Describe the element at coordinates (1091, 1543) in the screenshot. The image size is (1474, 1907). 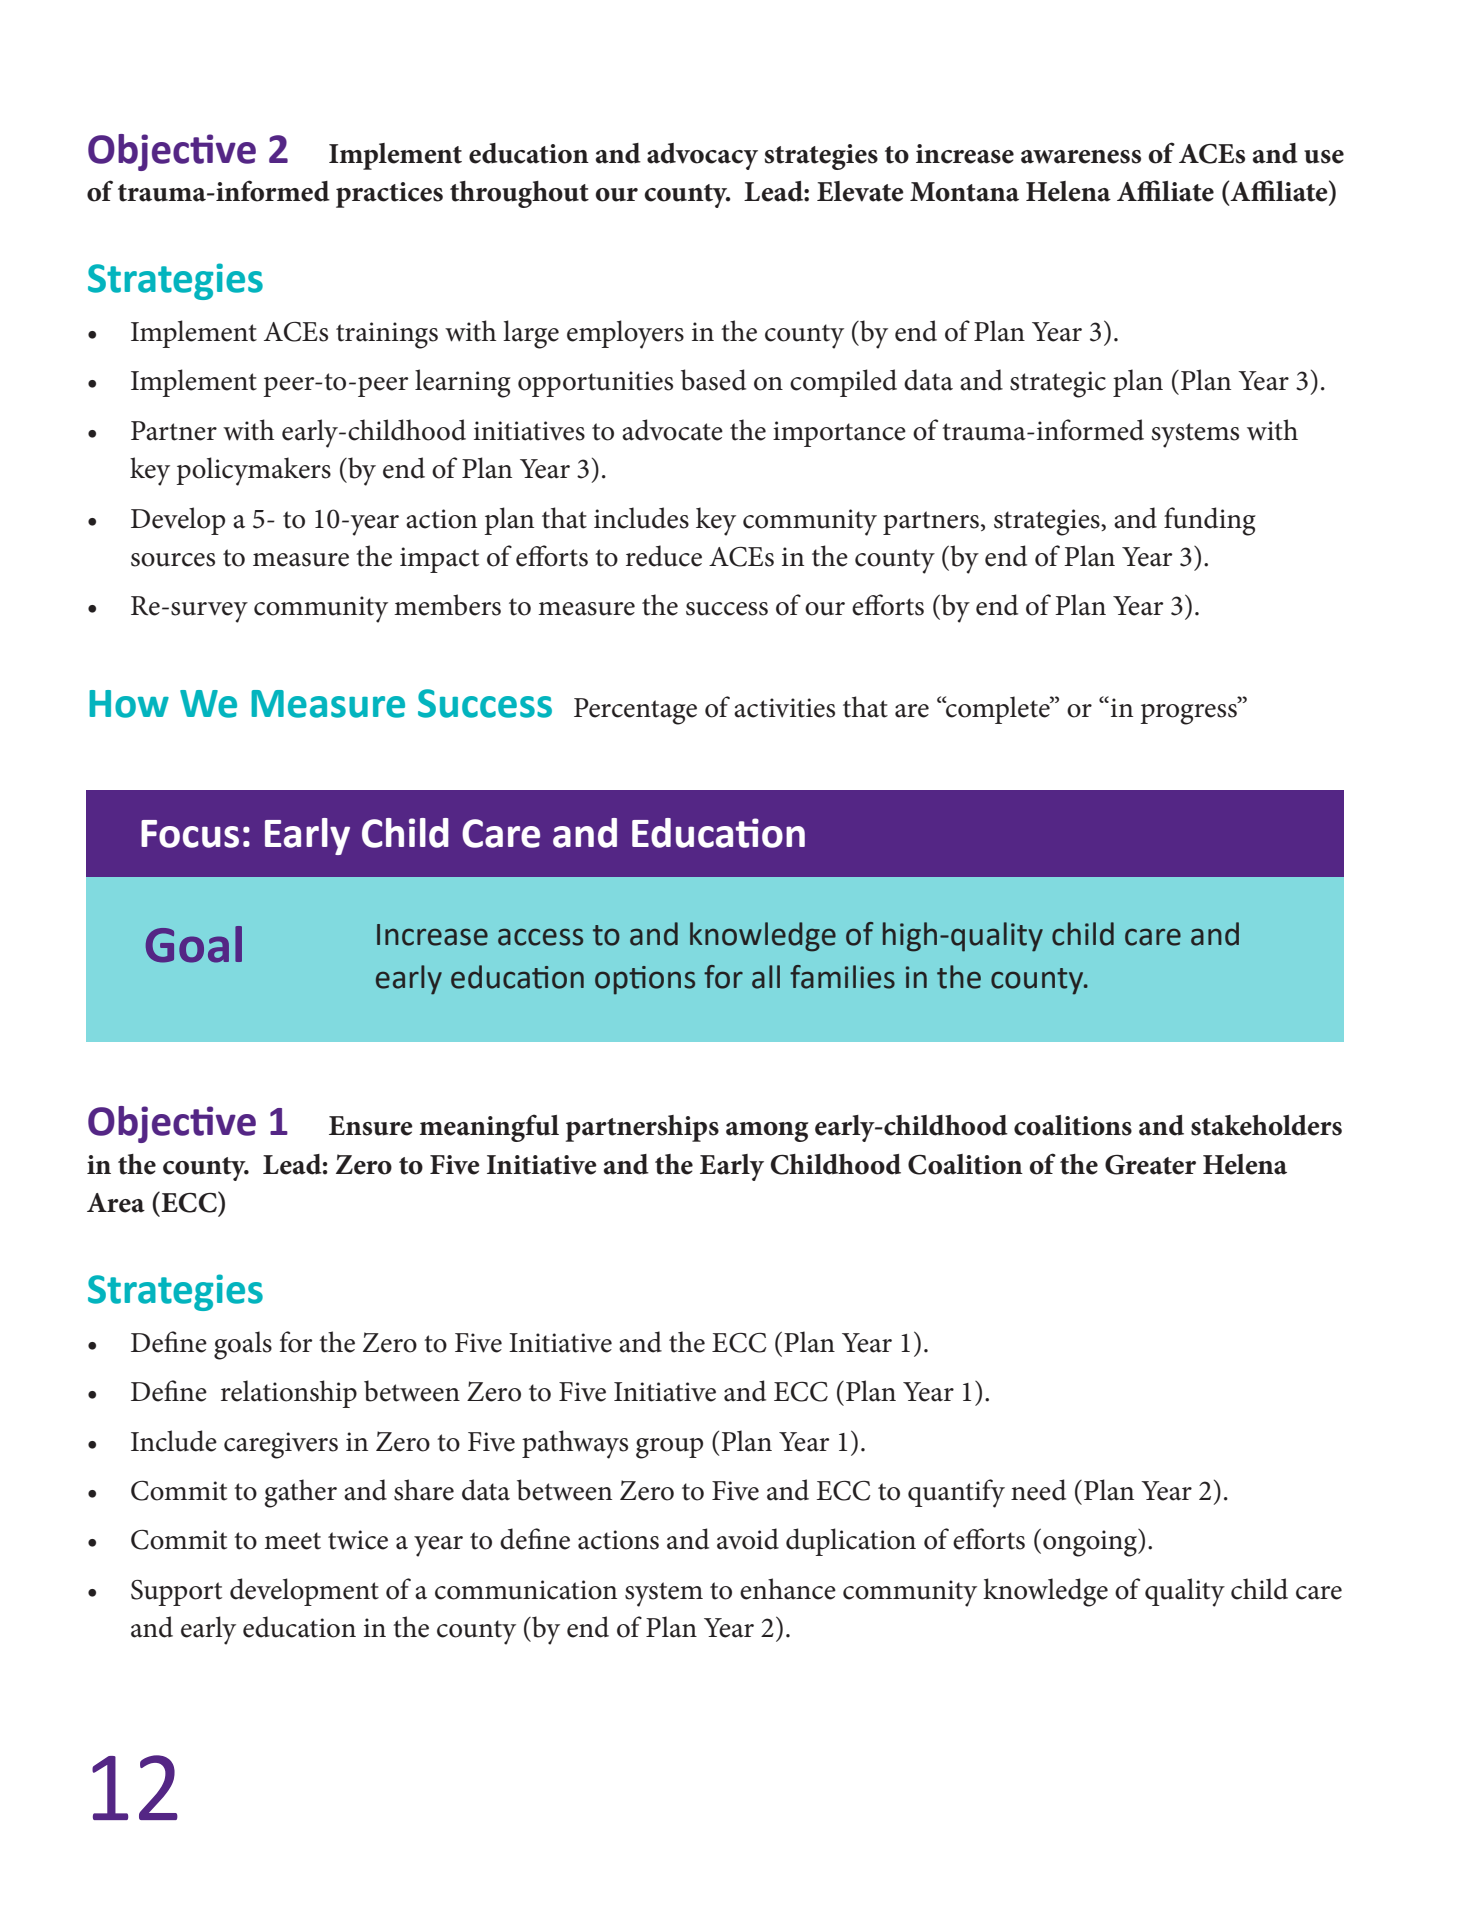
I see `ongoing` at that location.
